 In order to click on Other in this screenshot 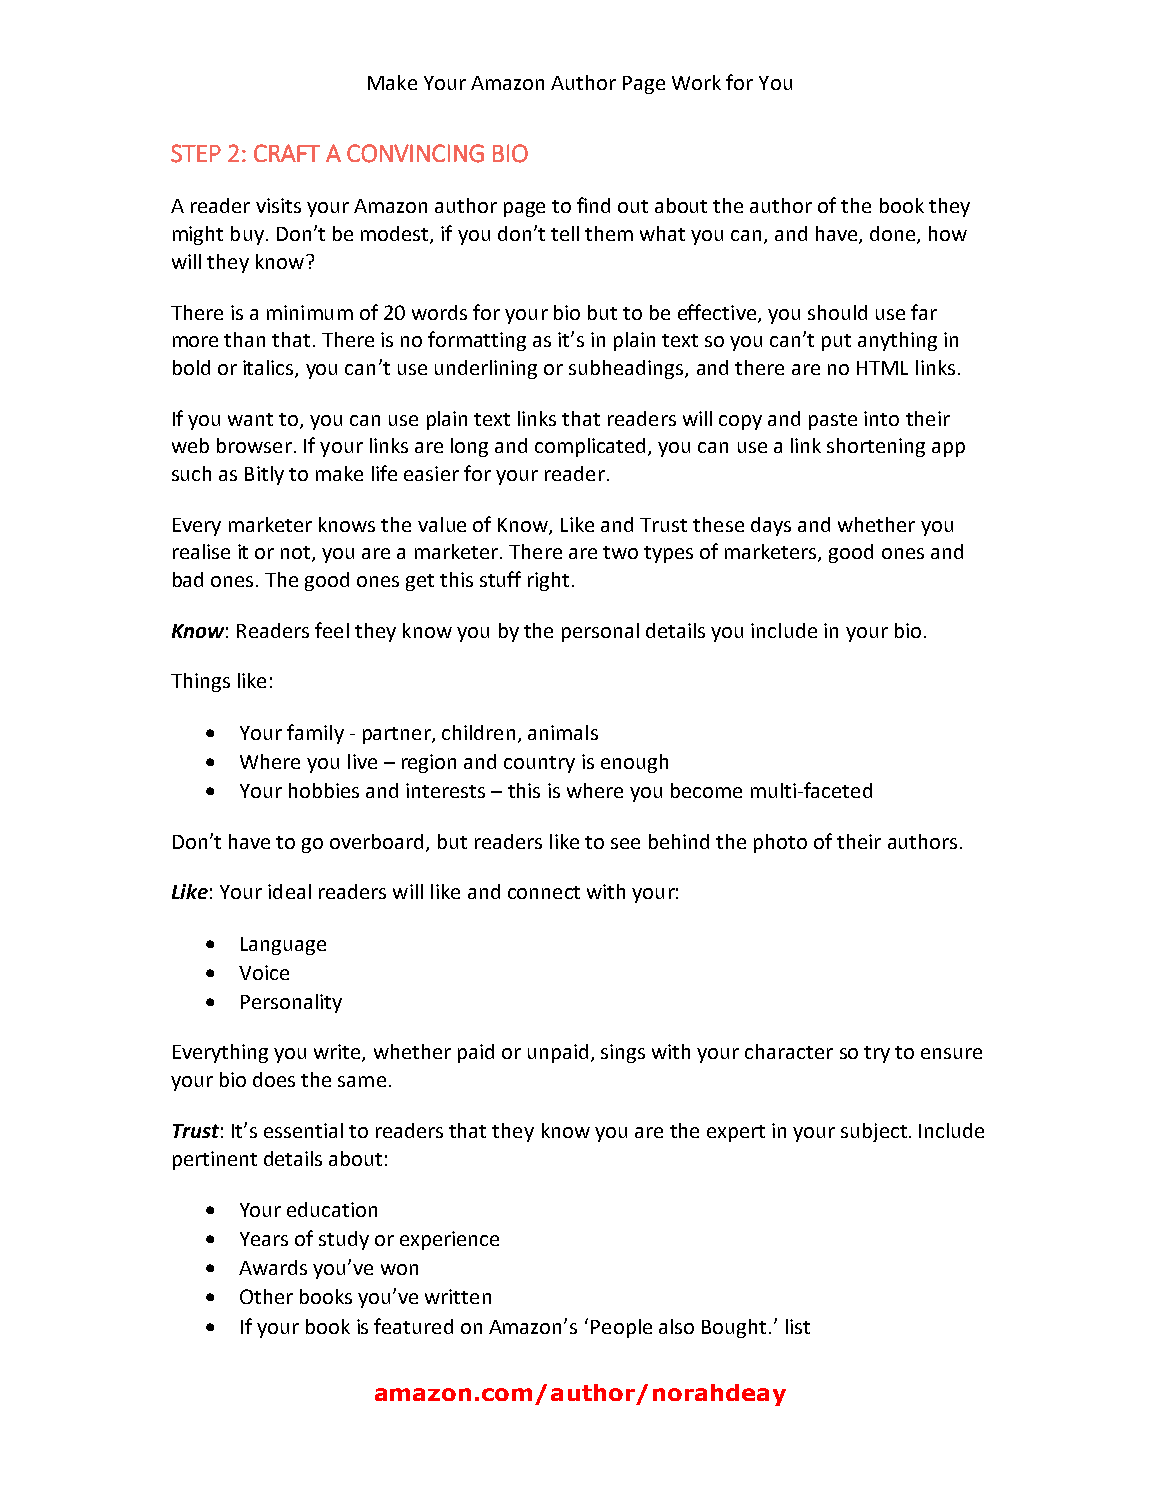, I will do `click(266, 1296)`.
